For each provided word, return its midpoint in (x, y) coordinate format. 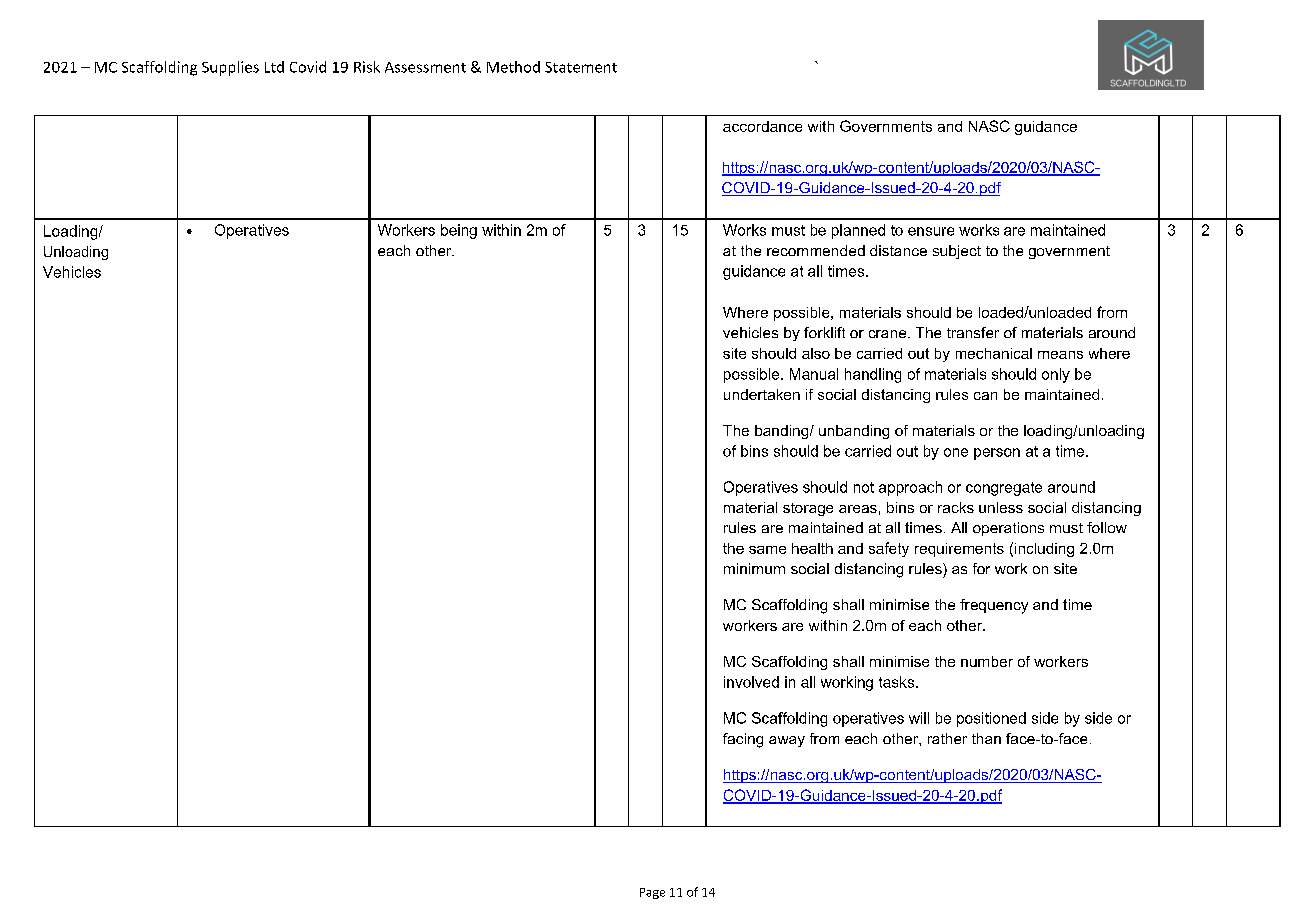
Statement (581, 67)
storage (808, 509)
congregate (1004, 489)
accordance (762, 126)
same (767, 550)
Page (652, 893)
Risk (367, 67)
